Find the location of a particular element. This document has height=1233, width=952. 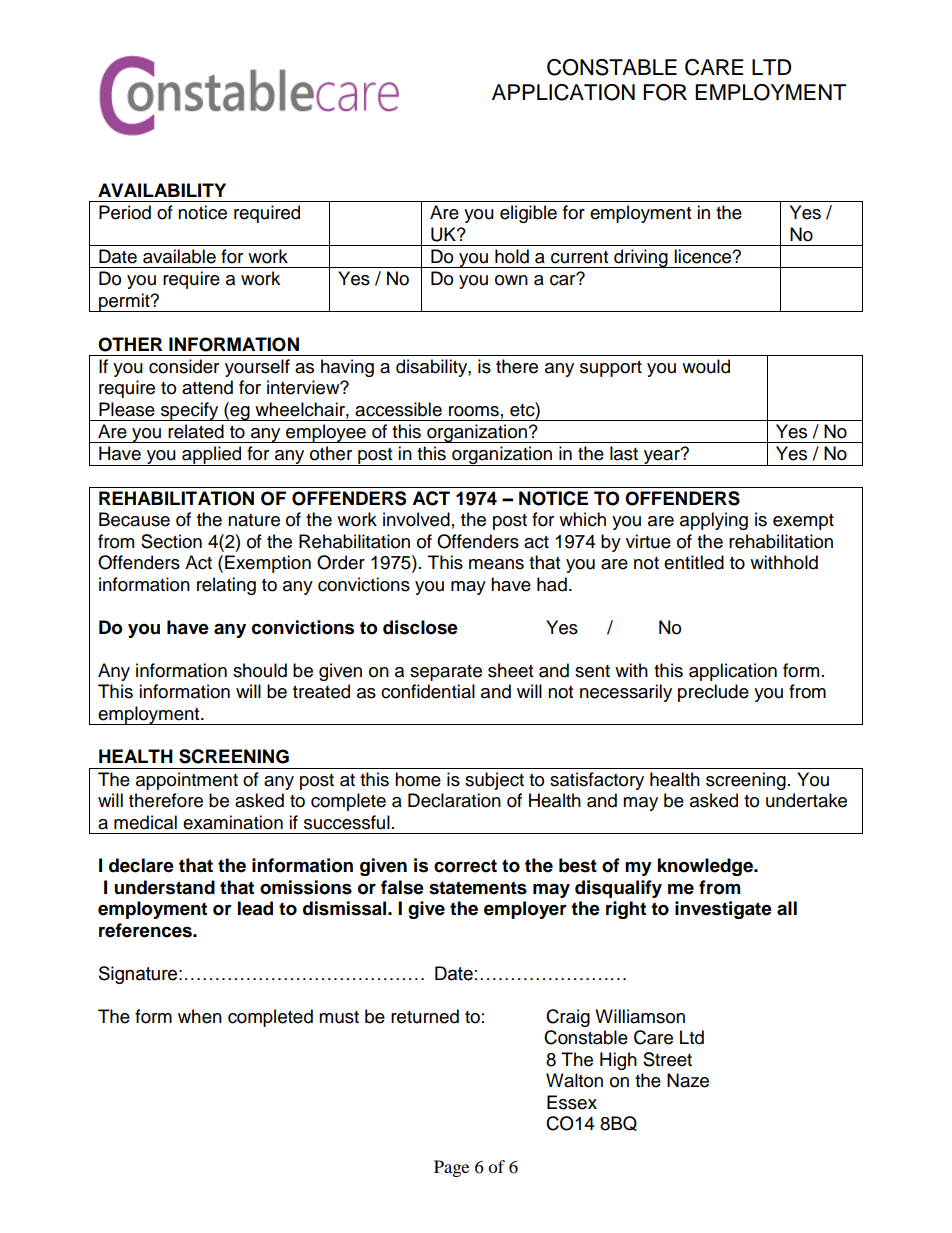

separate is located at coordinates (446, 673).
